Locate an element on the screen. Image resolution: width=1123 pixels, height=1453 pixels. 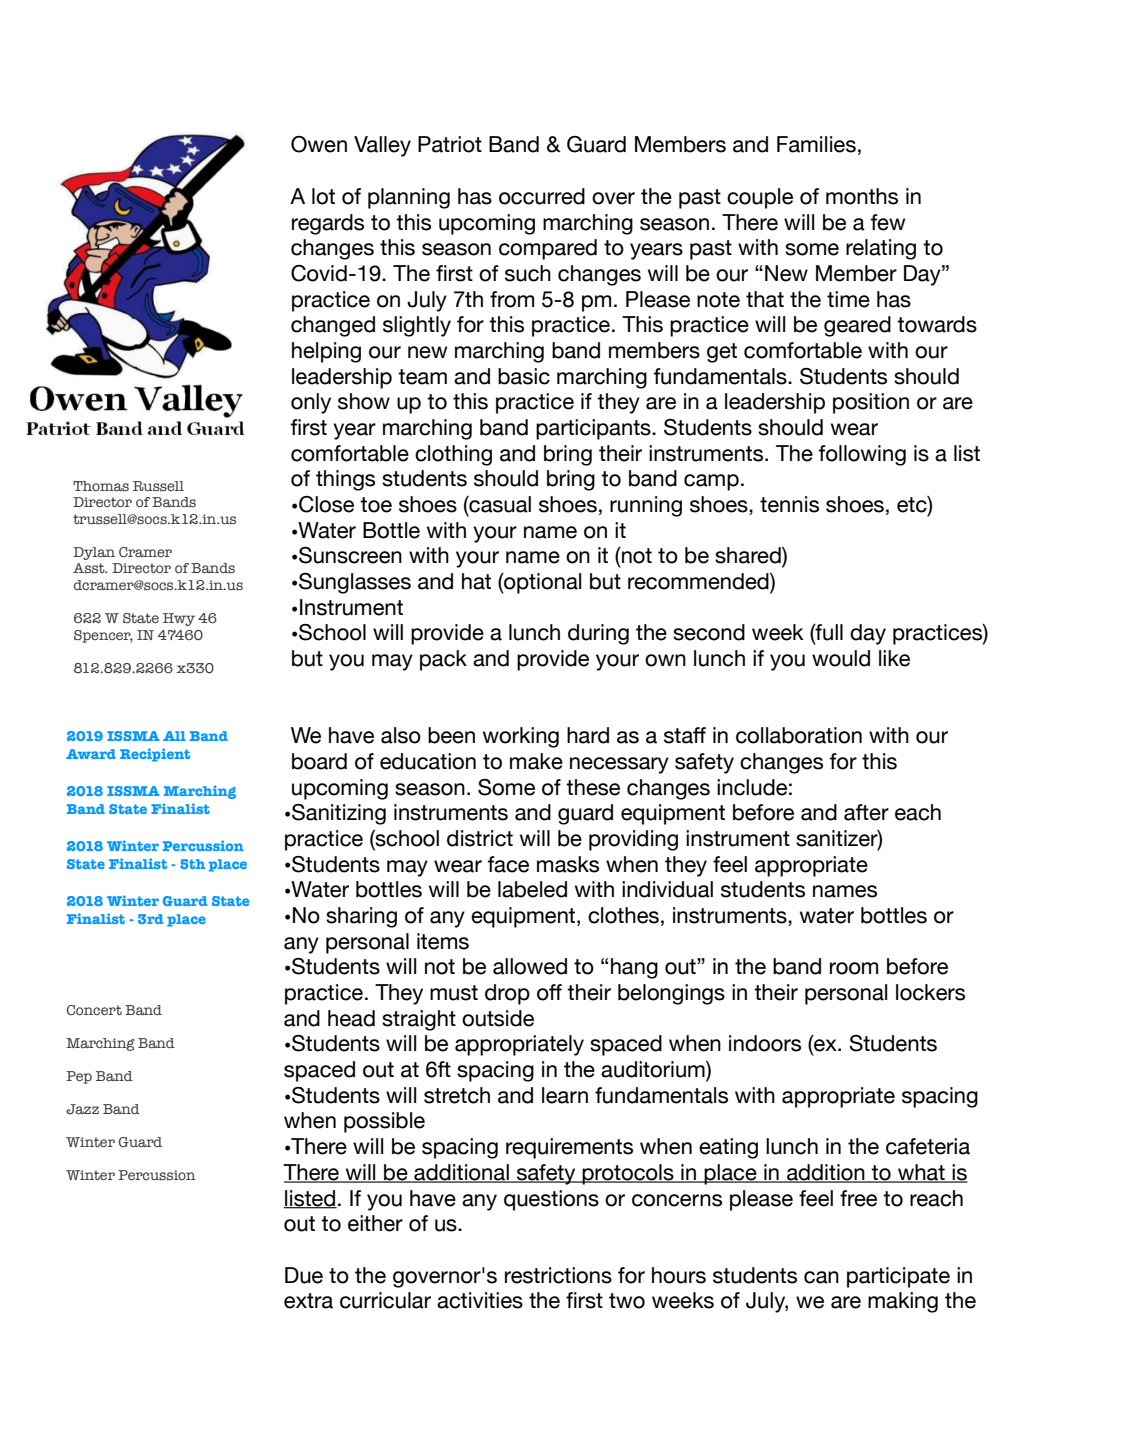
room is located at coordinates (854, 968).
